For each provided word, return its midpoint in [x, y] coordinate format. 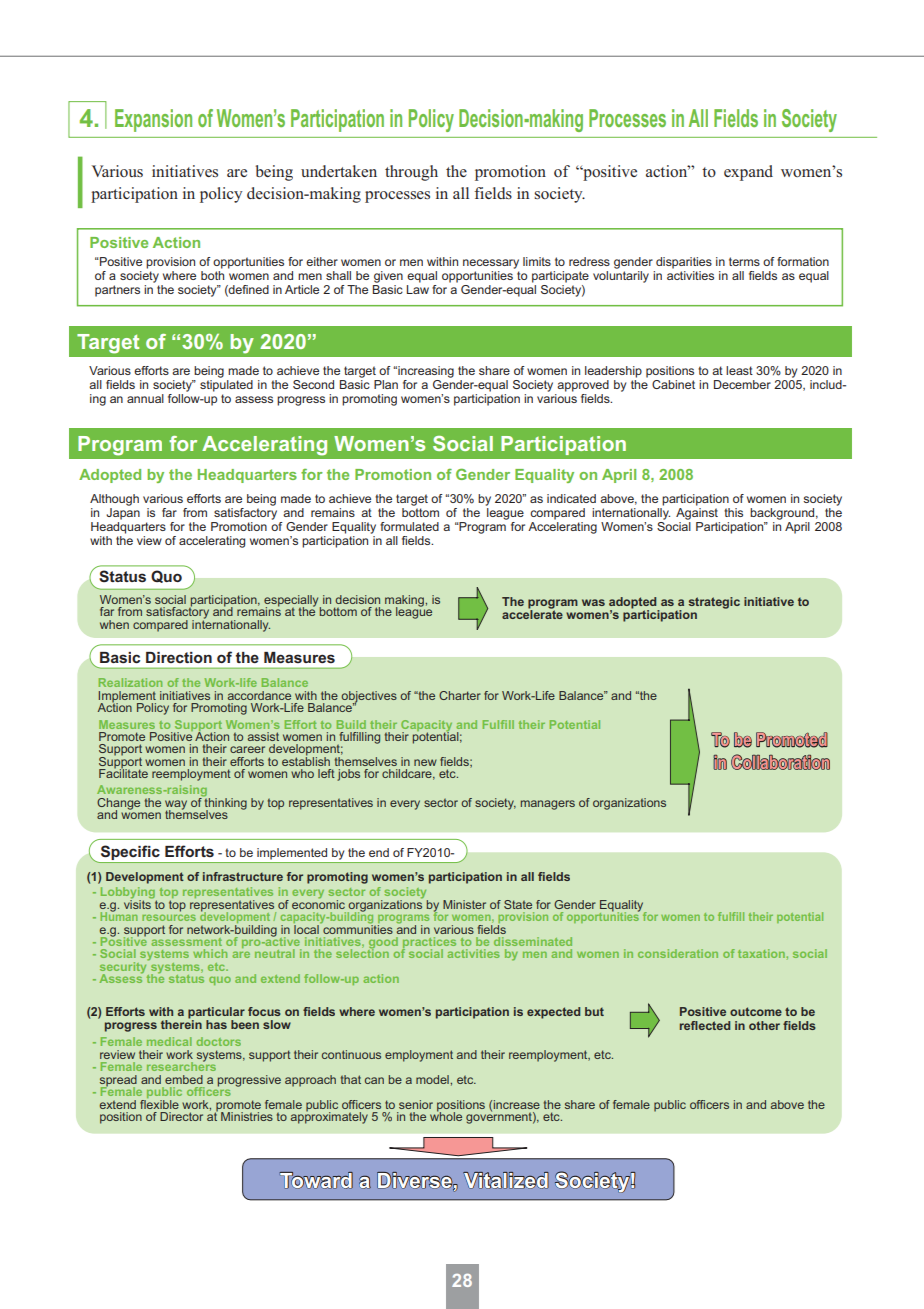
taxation [762, 953]
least [739, 370]
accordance [259, 695]
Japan [123, 514]
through [411, 173]
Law [418, 289]
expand [748, 173]
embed [184, 1079]
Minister [464, 904]
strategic [714, 603]
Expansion [153, 120]
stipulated [226, 386]
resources [169, 917]
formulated [409, 526]
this [733, 512]
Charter [460, 695]
